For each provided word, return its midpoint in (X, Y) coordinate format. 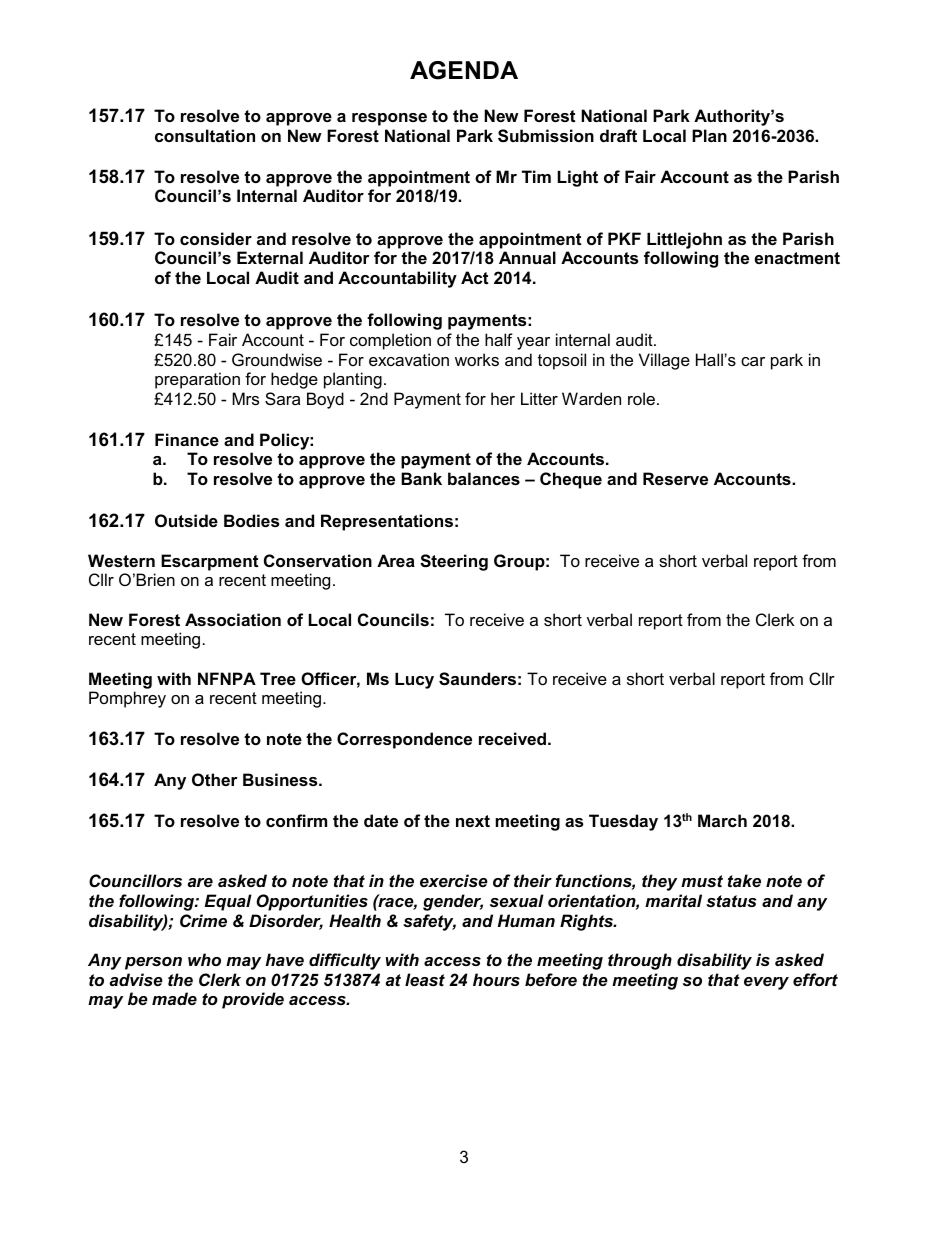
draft (618, 135)
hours (496, 979)
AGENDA (464, 70)
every (766, 983)
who (204, 959)
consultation (205, 135)
